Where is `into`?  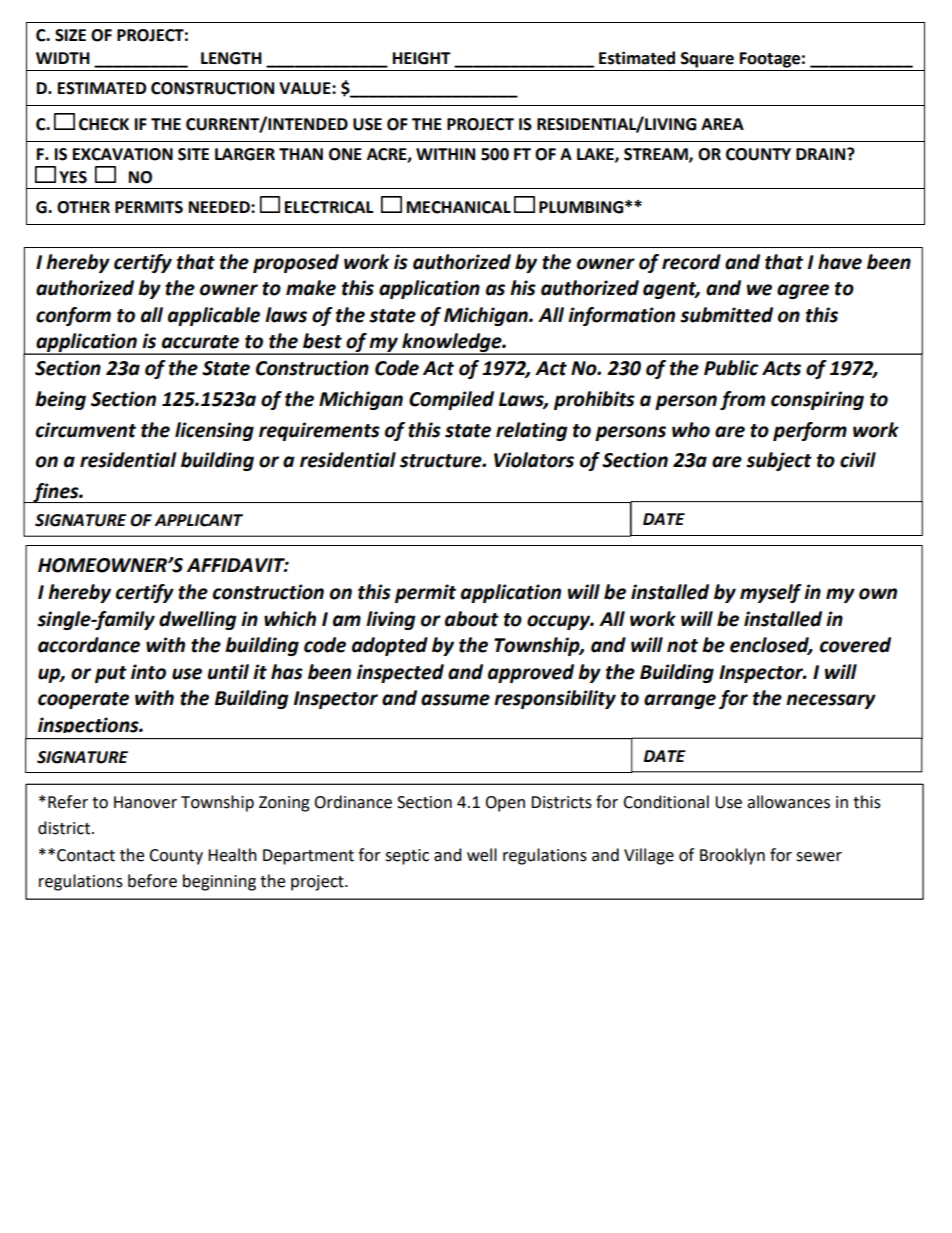
into is located at coordinates (148, 672).
